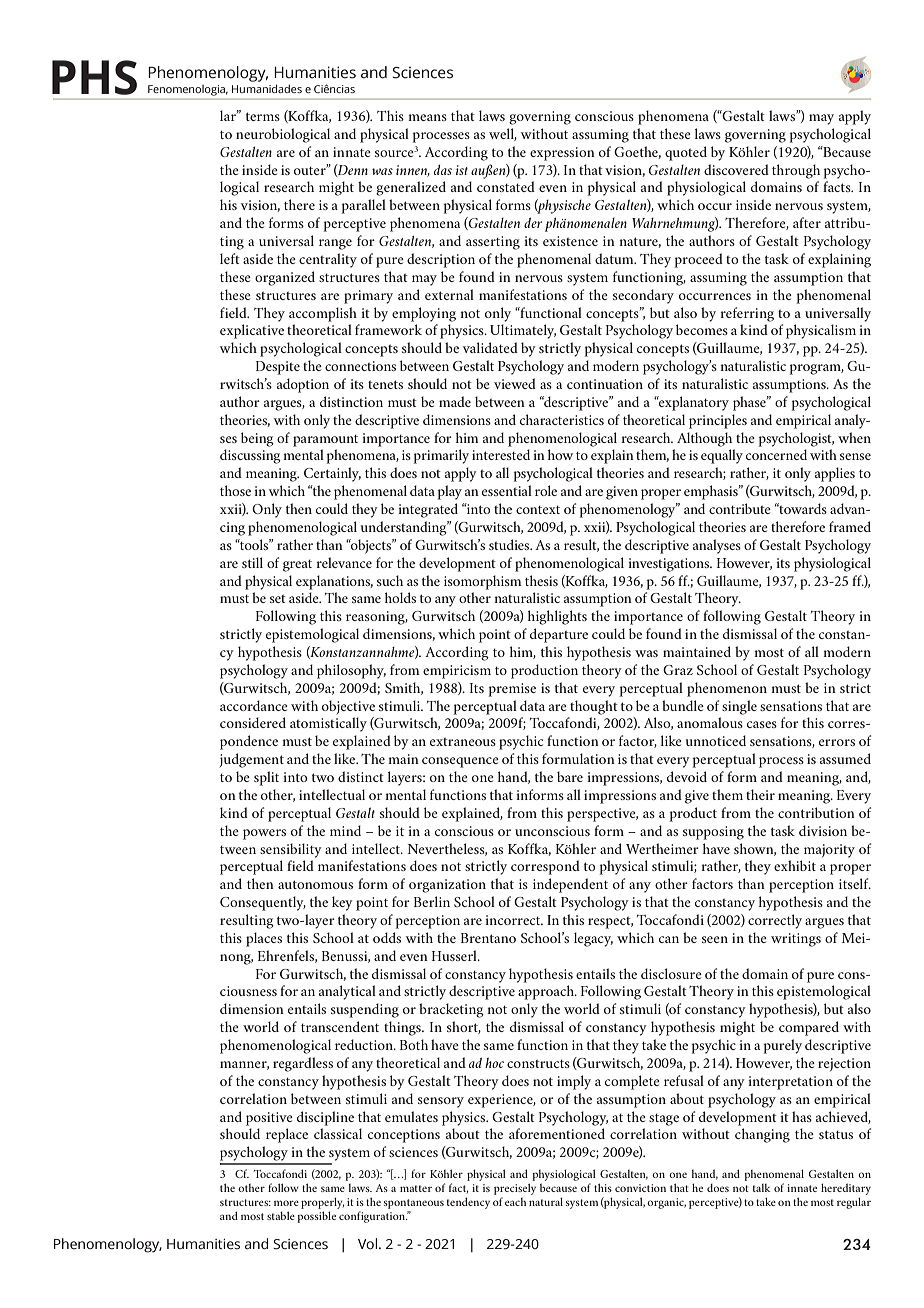 The height and width of the document is (1308, 924). What do you see at coordinates (316, 1217) in the document?
I see `possible` at bounding box center [316, 1217].
